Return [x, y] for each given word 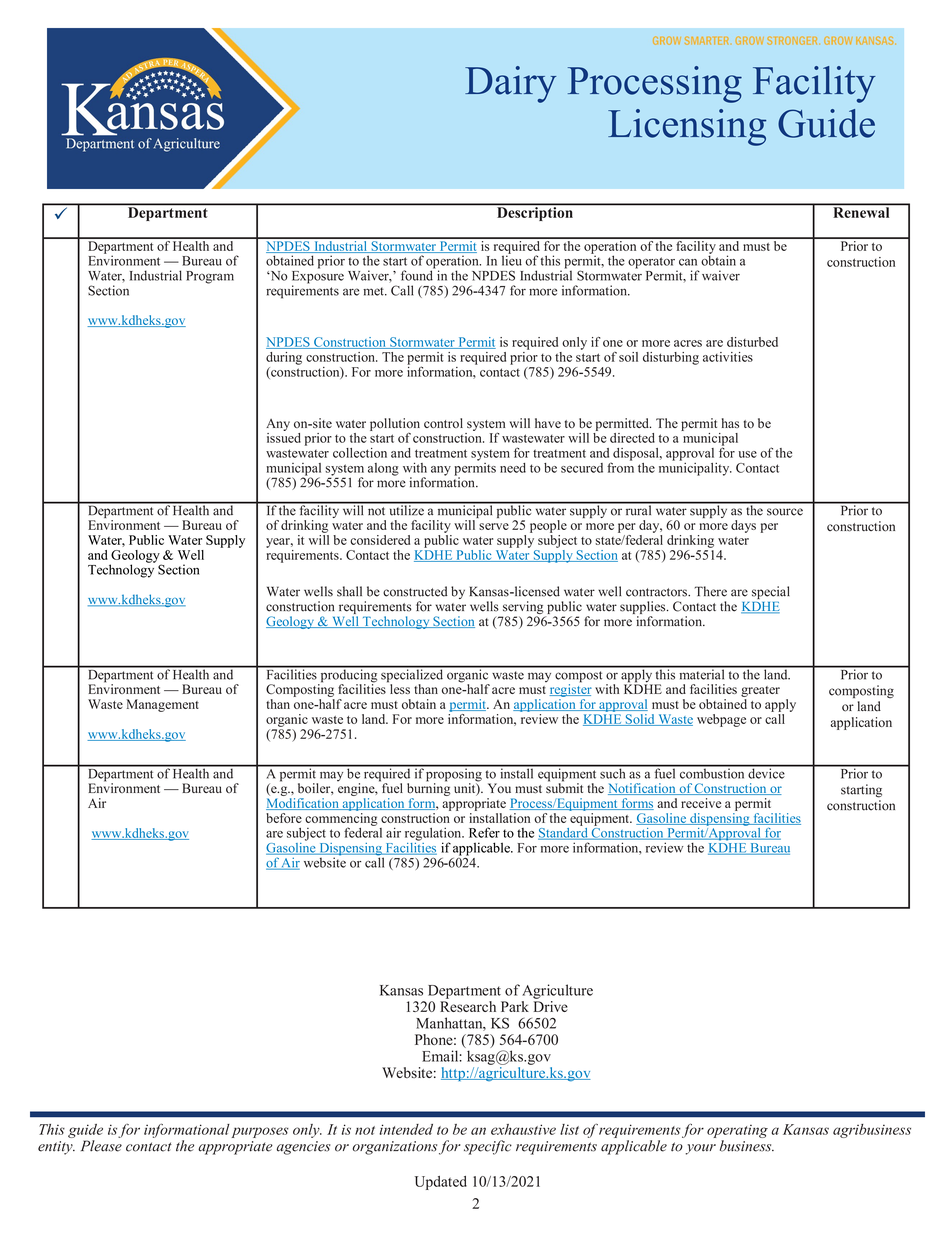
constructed [415, 591]
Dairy [510, 84]
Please [101, 1146]
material [702, 673]
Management [163, 705]
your [700, 1149]
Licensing [687, 127]
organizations [394, 1148]
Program [210, 277]
